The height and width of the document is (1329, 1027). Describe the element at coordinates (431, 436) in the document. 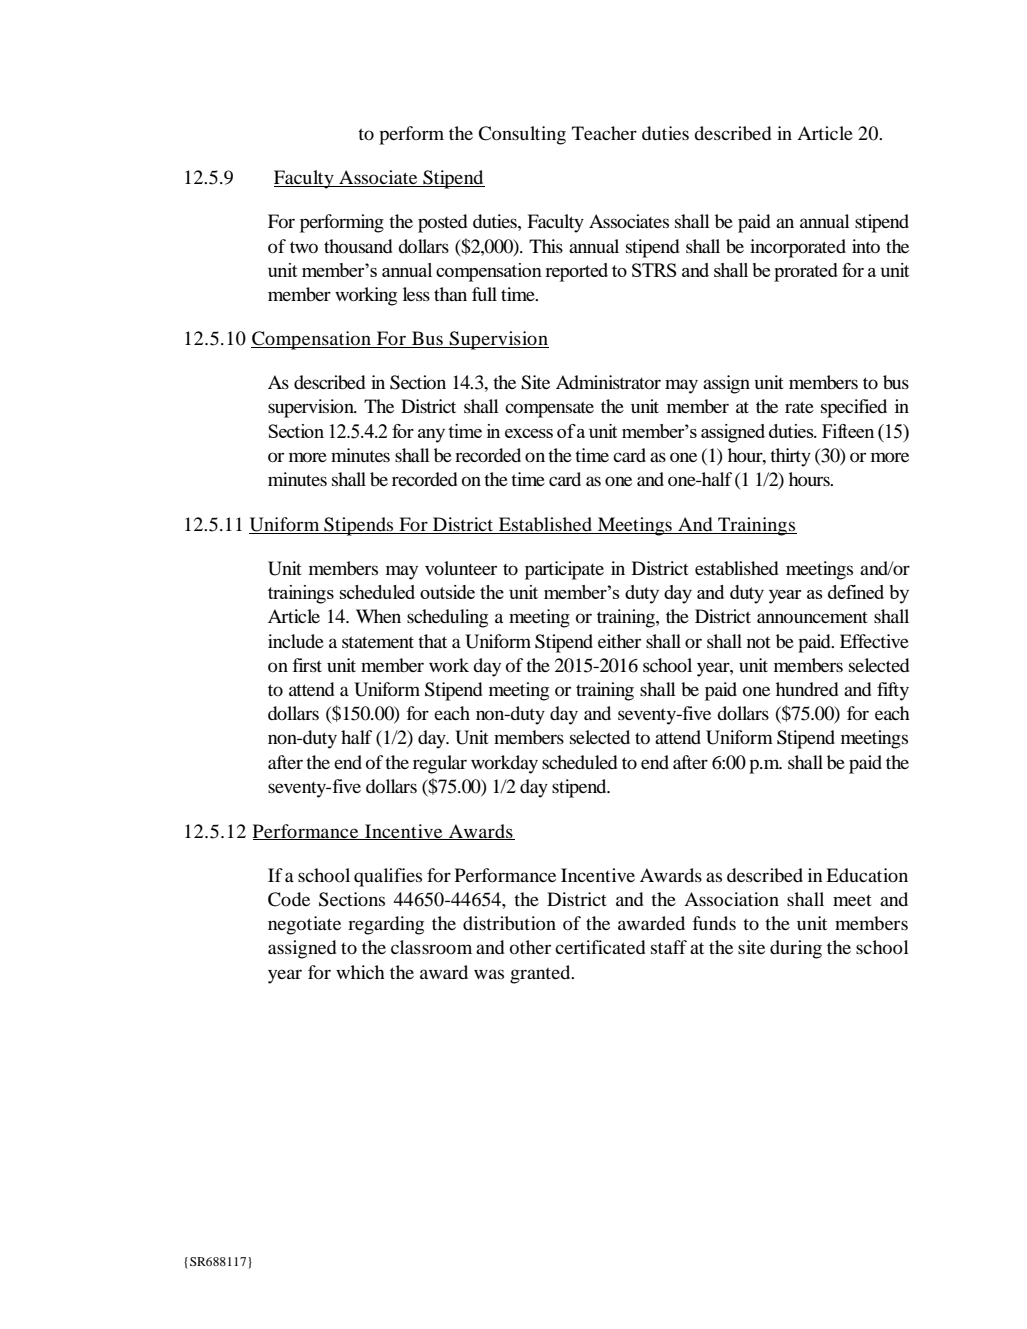

I see `any` at that location.
